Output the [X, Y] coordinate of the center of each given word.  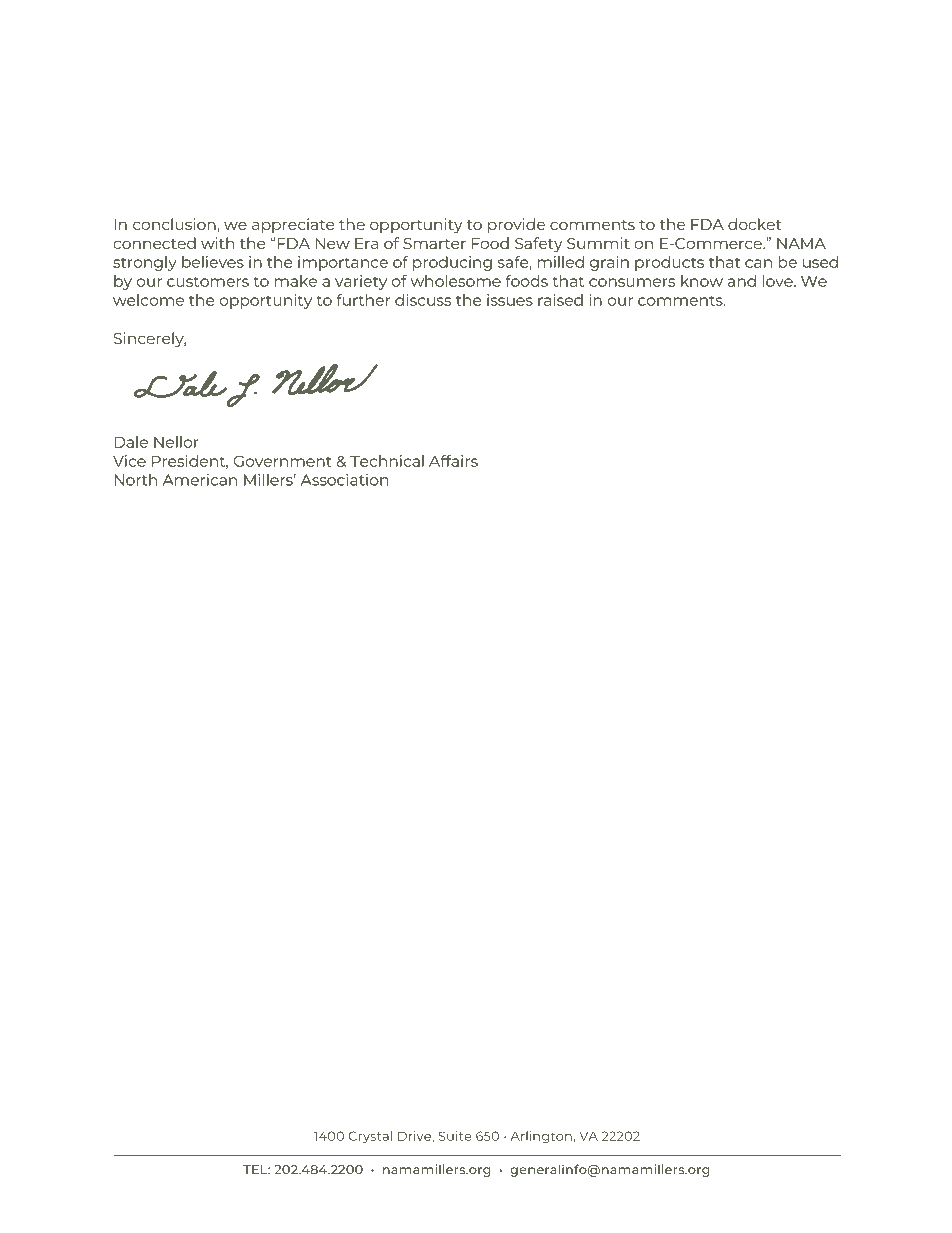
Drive [415, 1137]
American [200, 480]
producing [452, 263]
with [217, 243]
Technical [387, 461]
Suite [455, 1136]
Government [283, 461]
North [135, 480]
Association [344, 480]
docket [754, 224]
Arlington [541, 1137]
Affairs [453, 461]
